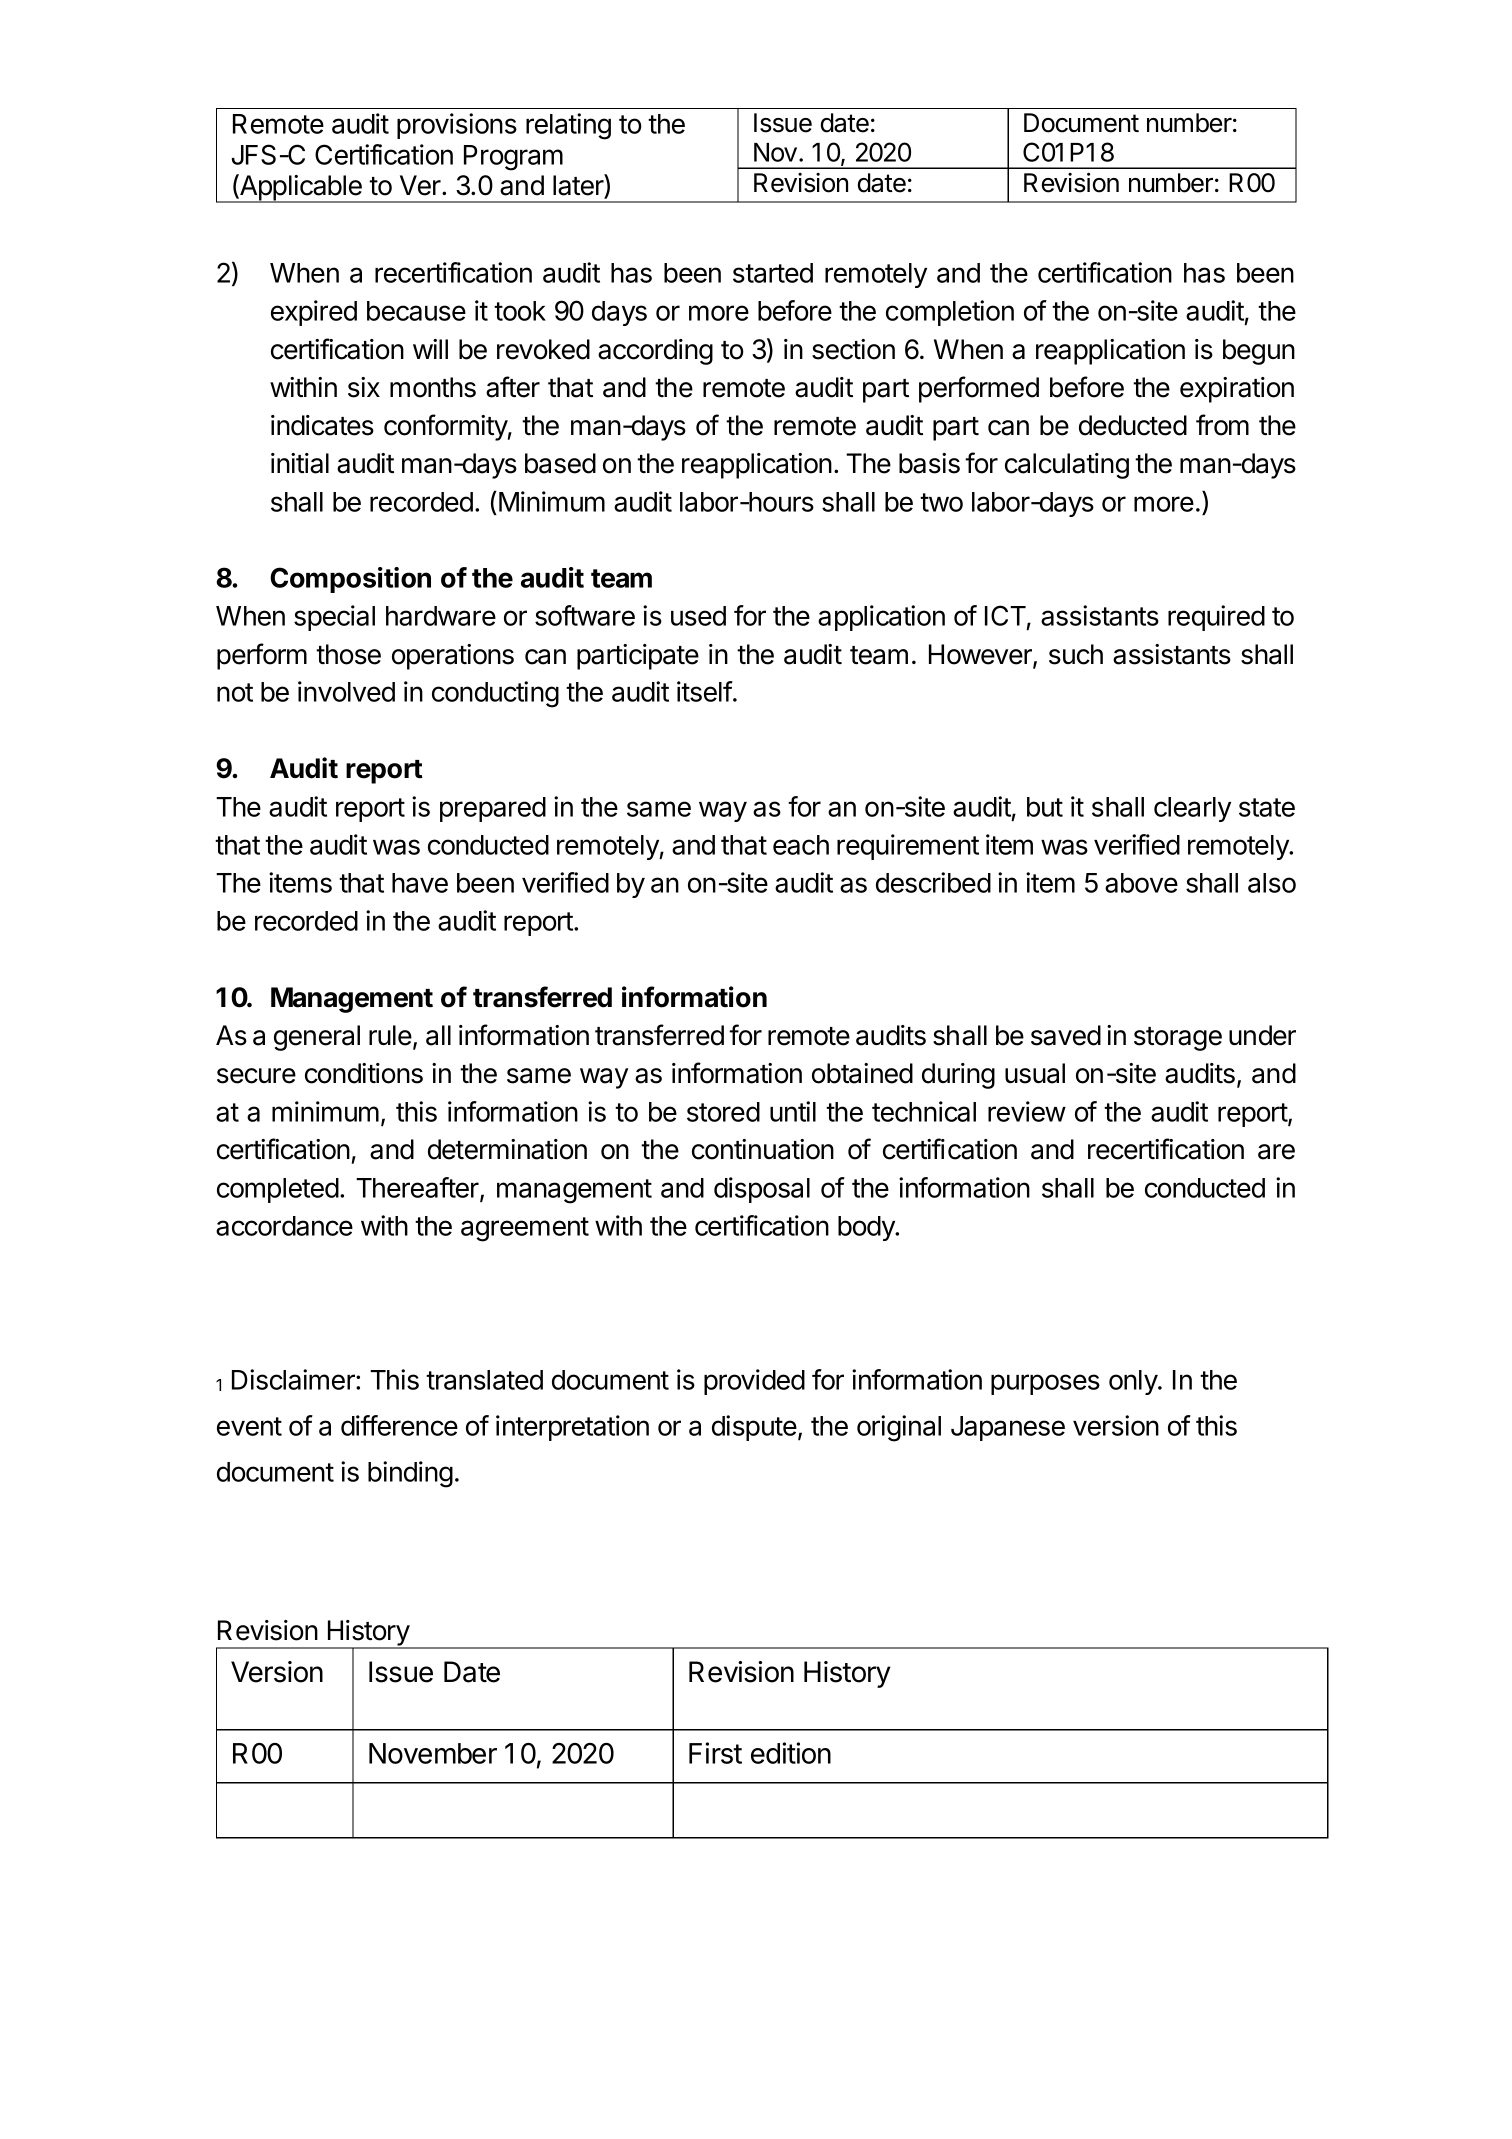 This page has height=2139, width=1512. I want to click on started, so click(773, 273).
